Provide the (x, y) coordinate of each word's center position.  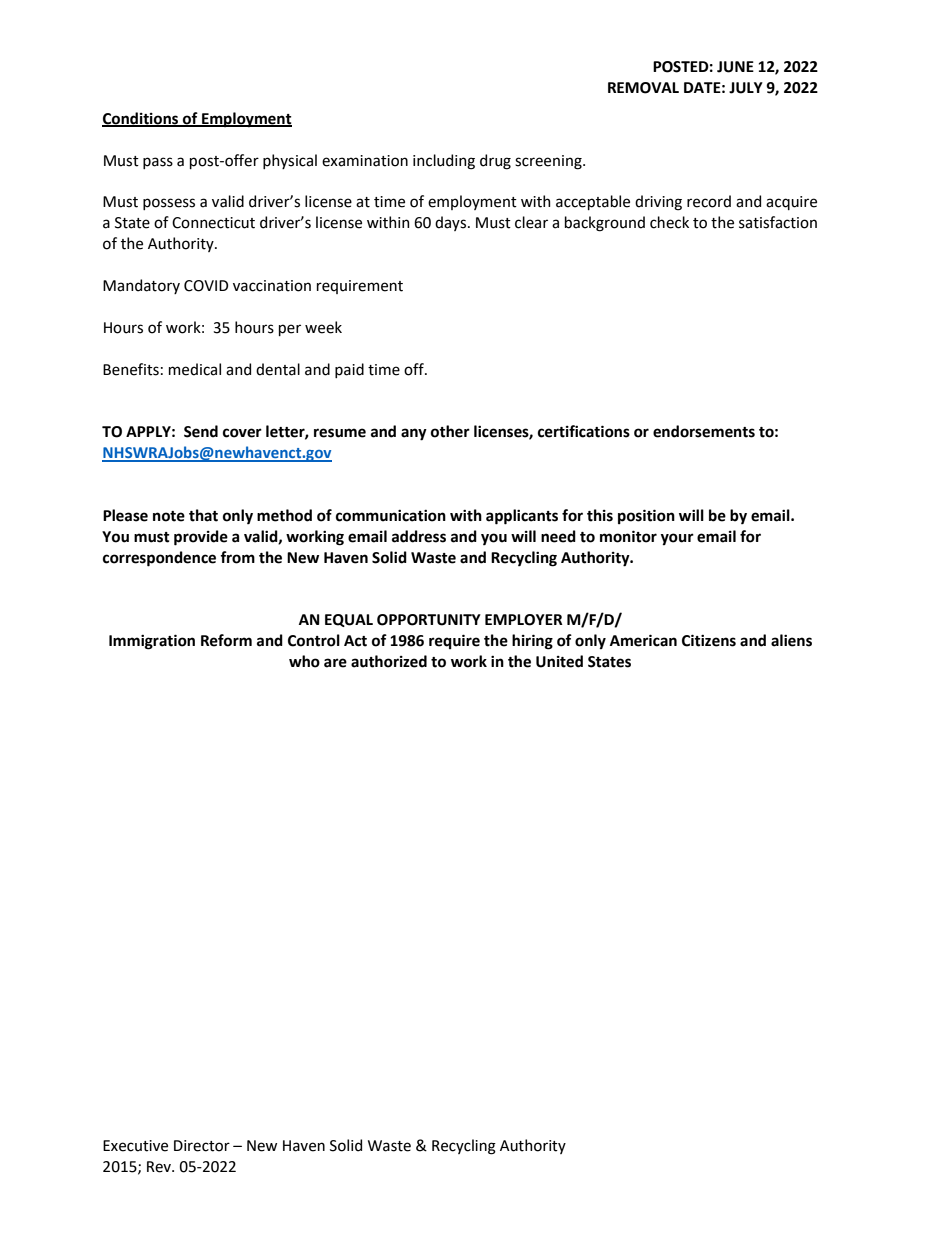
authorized (389, 661)
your (677, 539)
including (444, 162)
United (559, 661)
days (452, 223)
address (419, 536)
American (643, 640)
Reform (226, 640)
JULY (746, 88)
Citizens (709, 640)
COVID (206, 286)
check (669, 222)
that (203, 515)
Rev (160, 1167)
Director (202, 1146)
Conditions (141, 119)
